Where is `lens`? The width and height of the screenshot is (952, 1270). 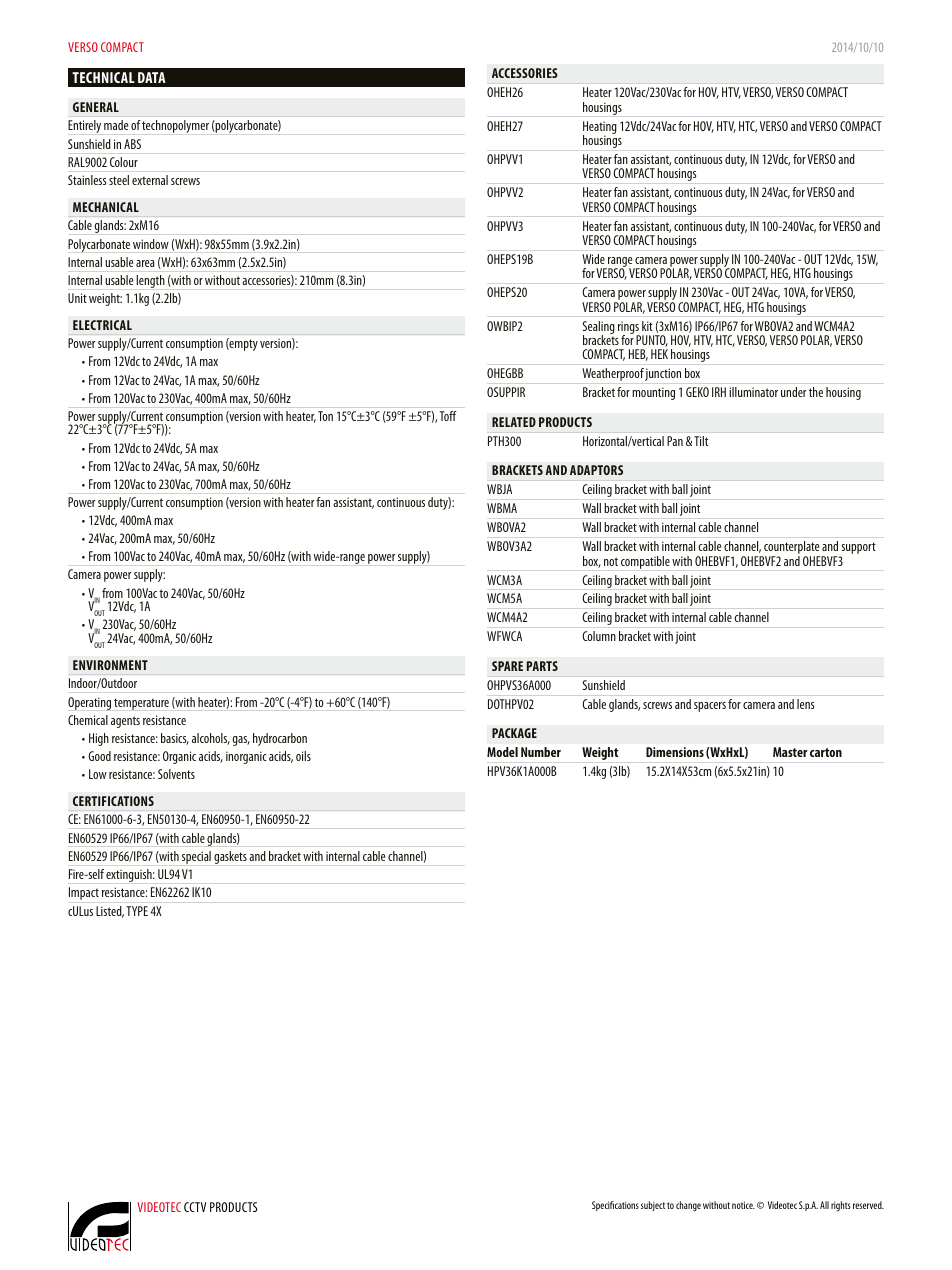 lens is located at coordinates (805, 704).
